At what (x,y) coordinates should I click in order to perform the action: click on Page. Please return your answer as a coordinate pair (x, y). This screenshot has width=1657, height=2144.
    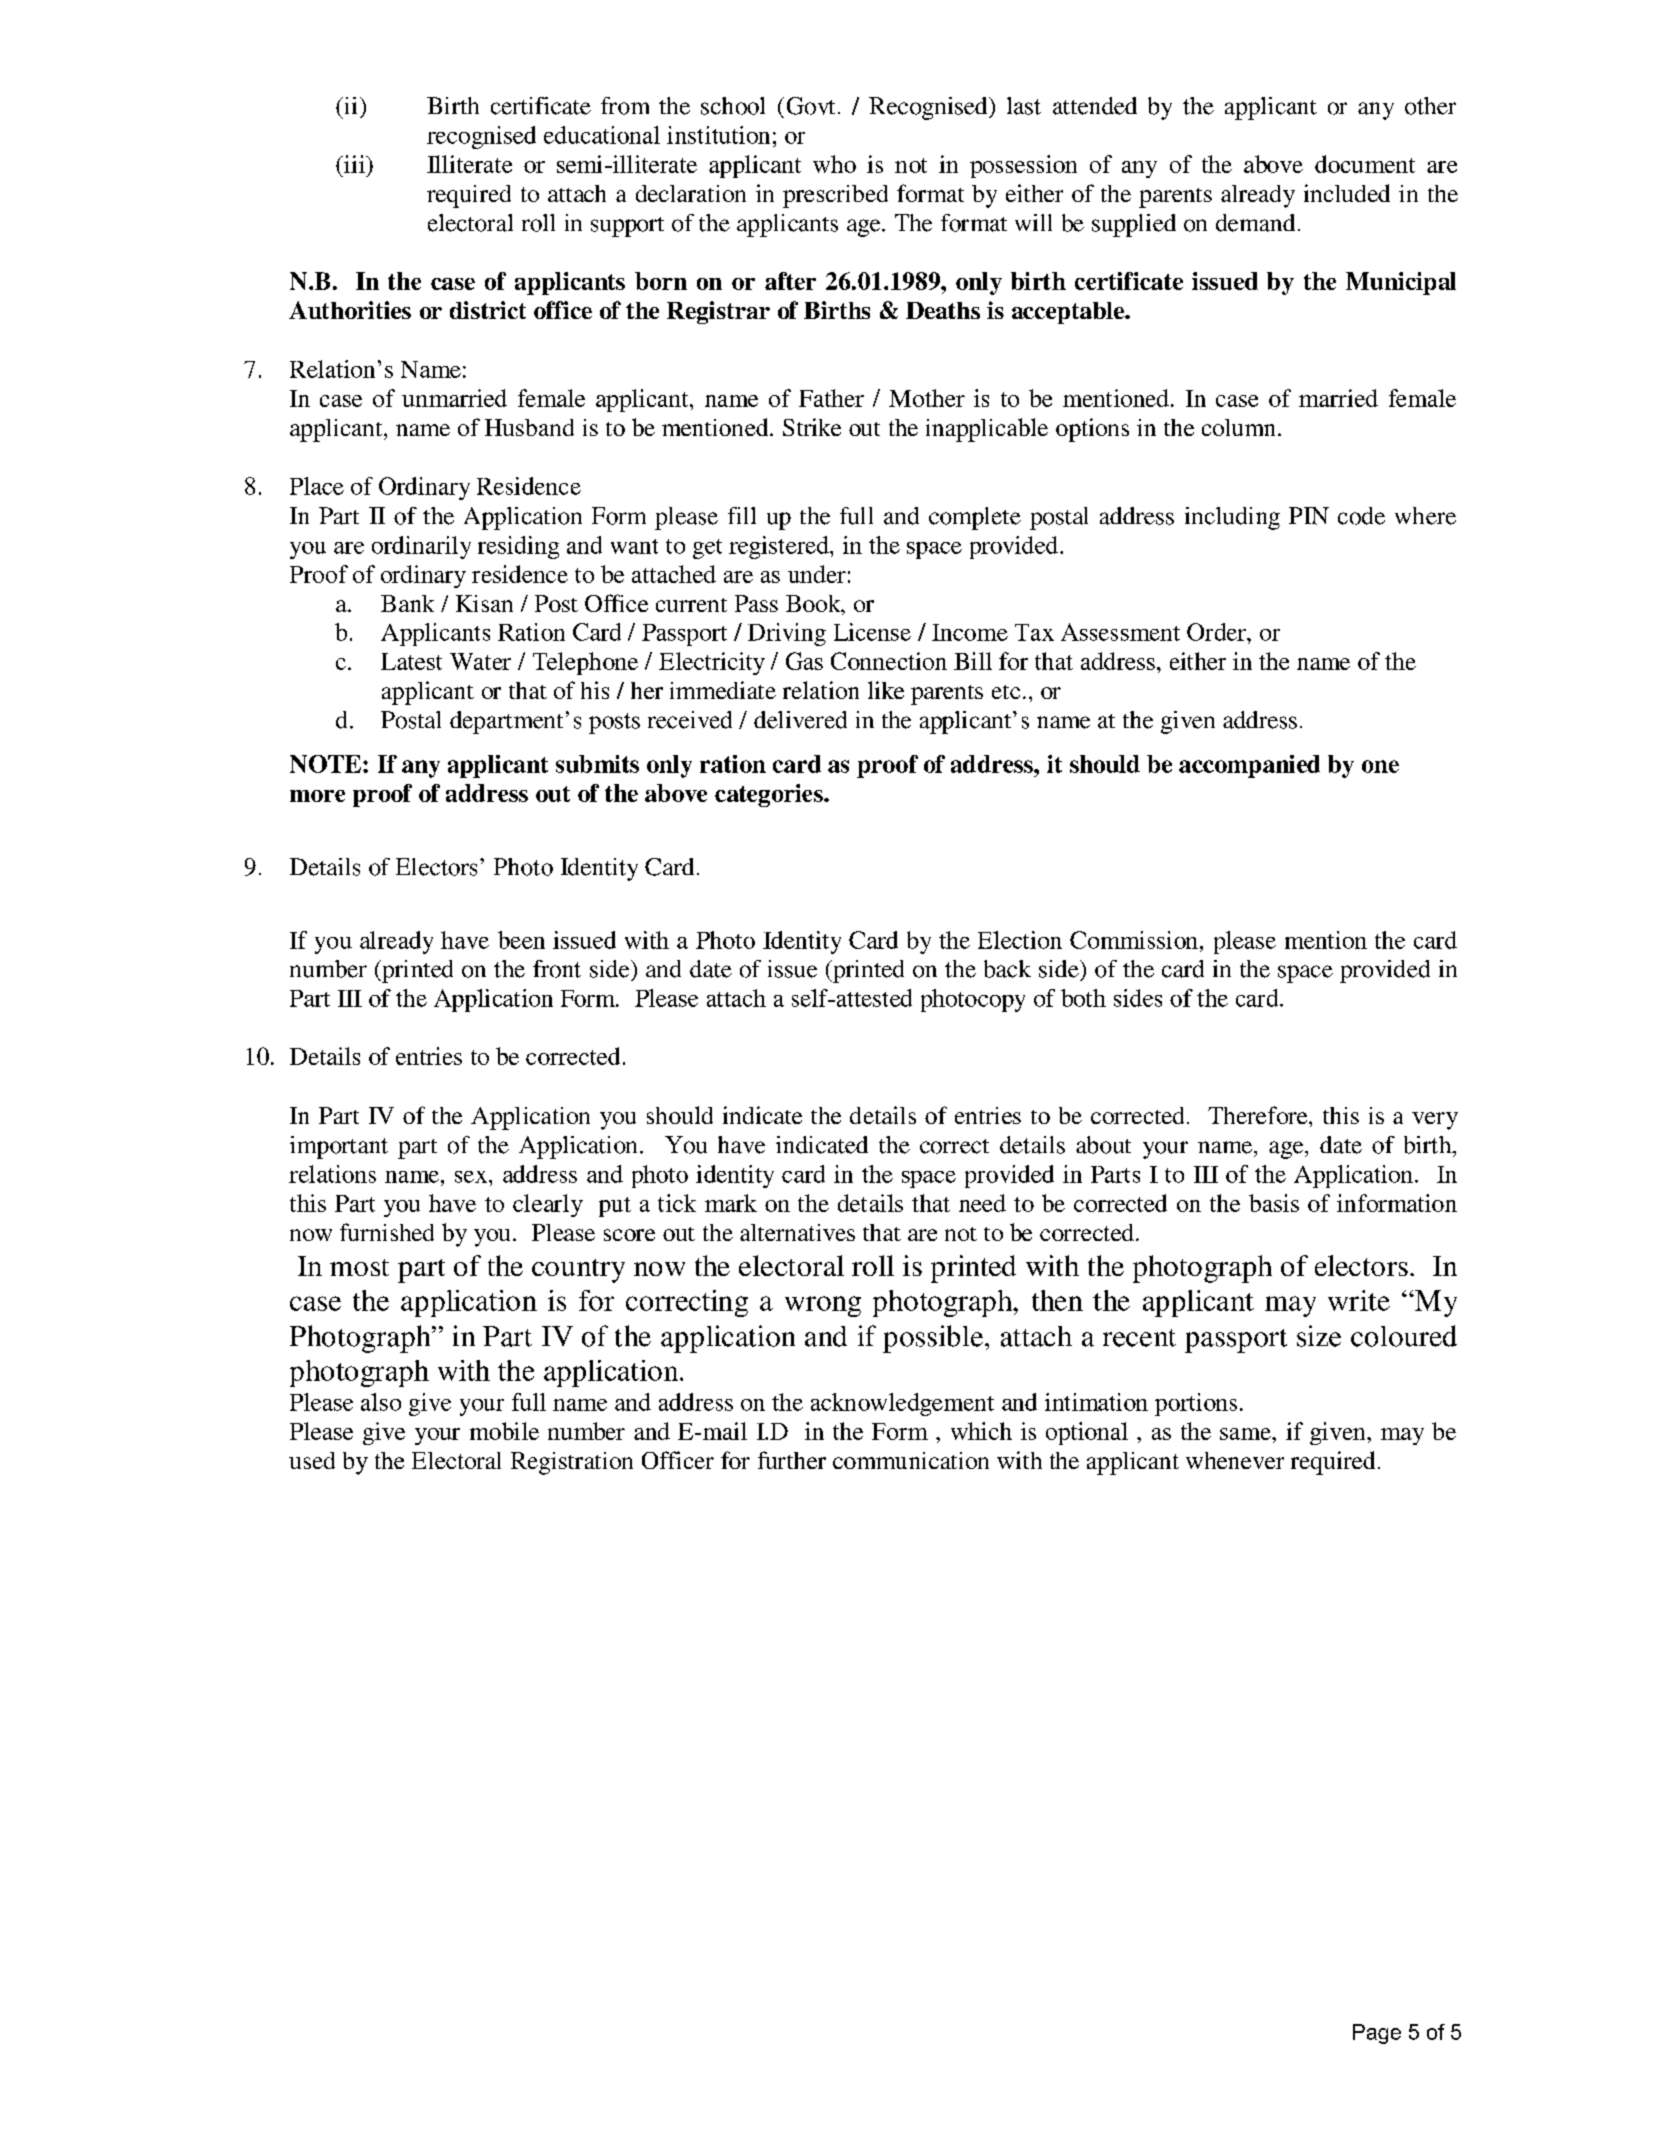
    Looking at the image, I should click on (1377, 2034).
